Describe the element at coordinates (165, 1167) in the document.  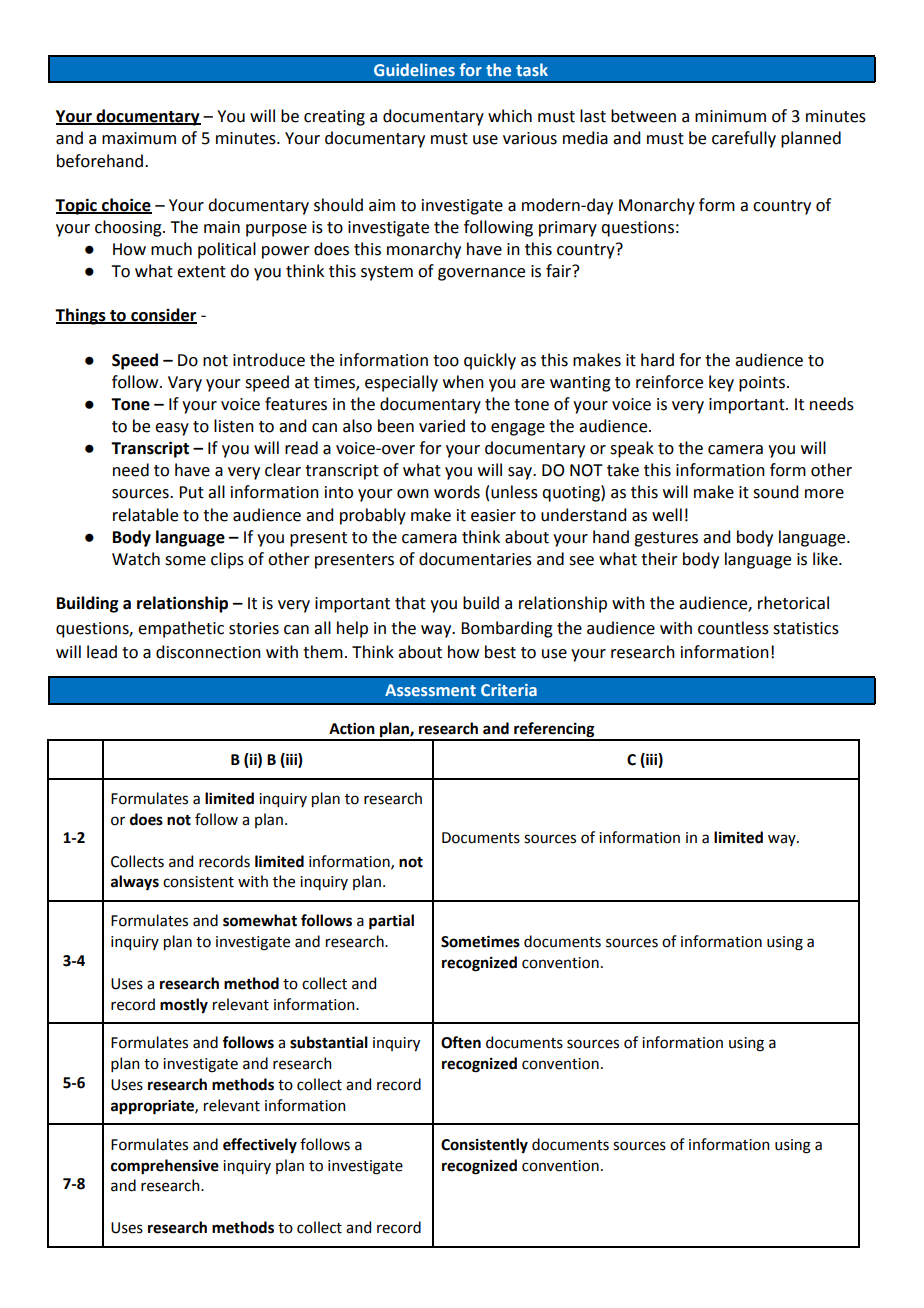
I see `comprehensive` at that location.
